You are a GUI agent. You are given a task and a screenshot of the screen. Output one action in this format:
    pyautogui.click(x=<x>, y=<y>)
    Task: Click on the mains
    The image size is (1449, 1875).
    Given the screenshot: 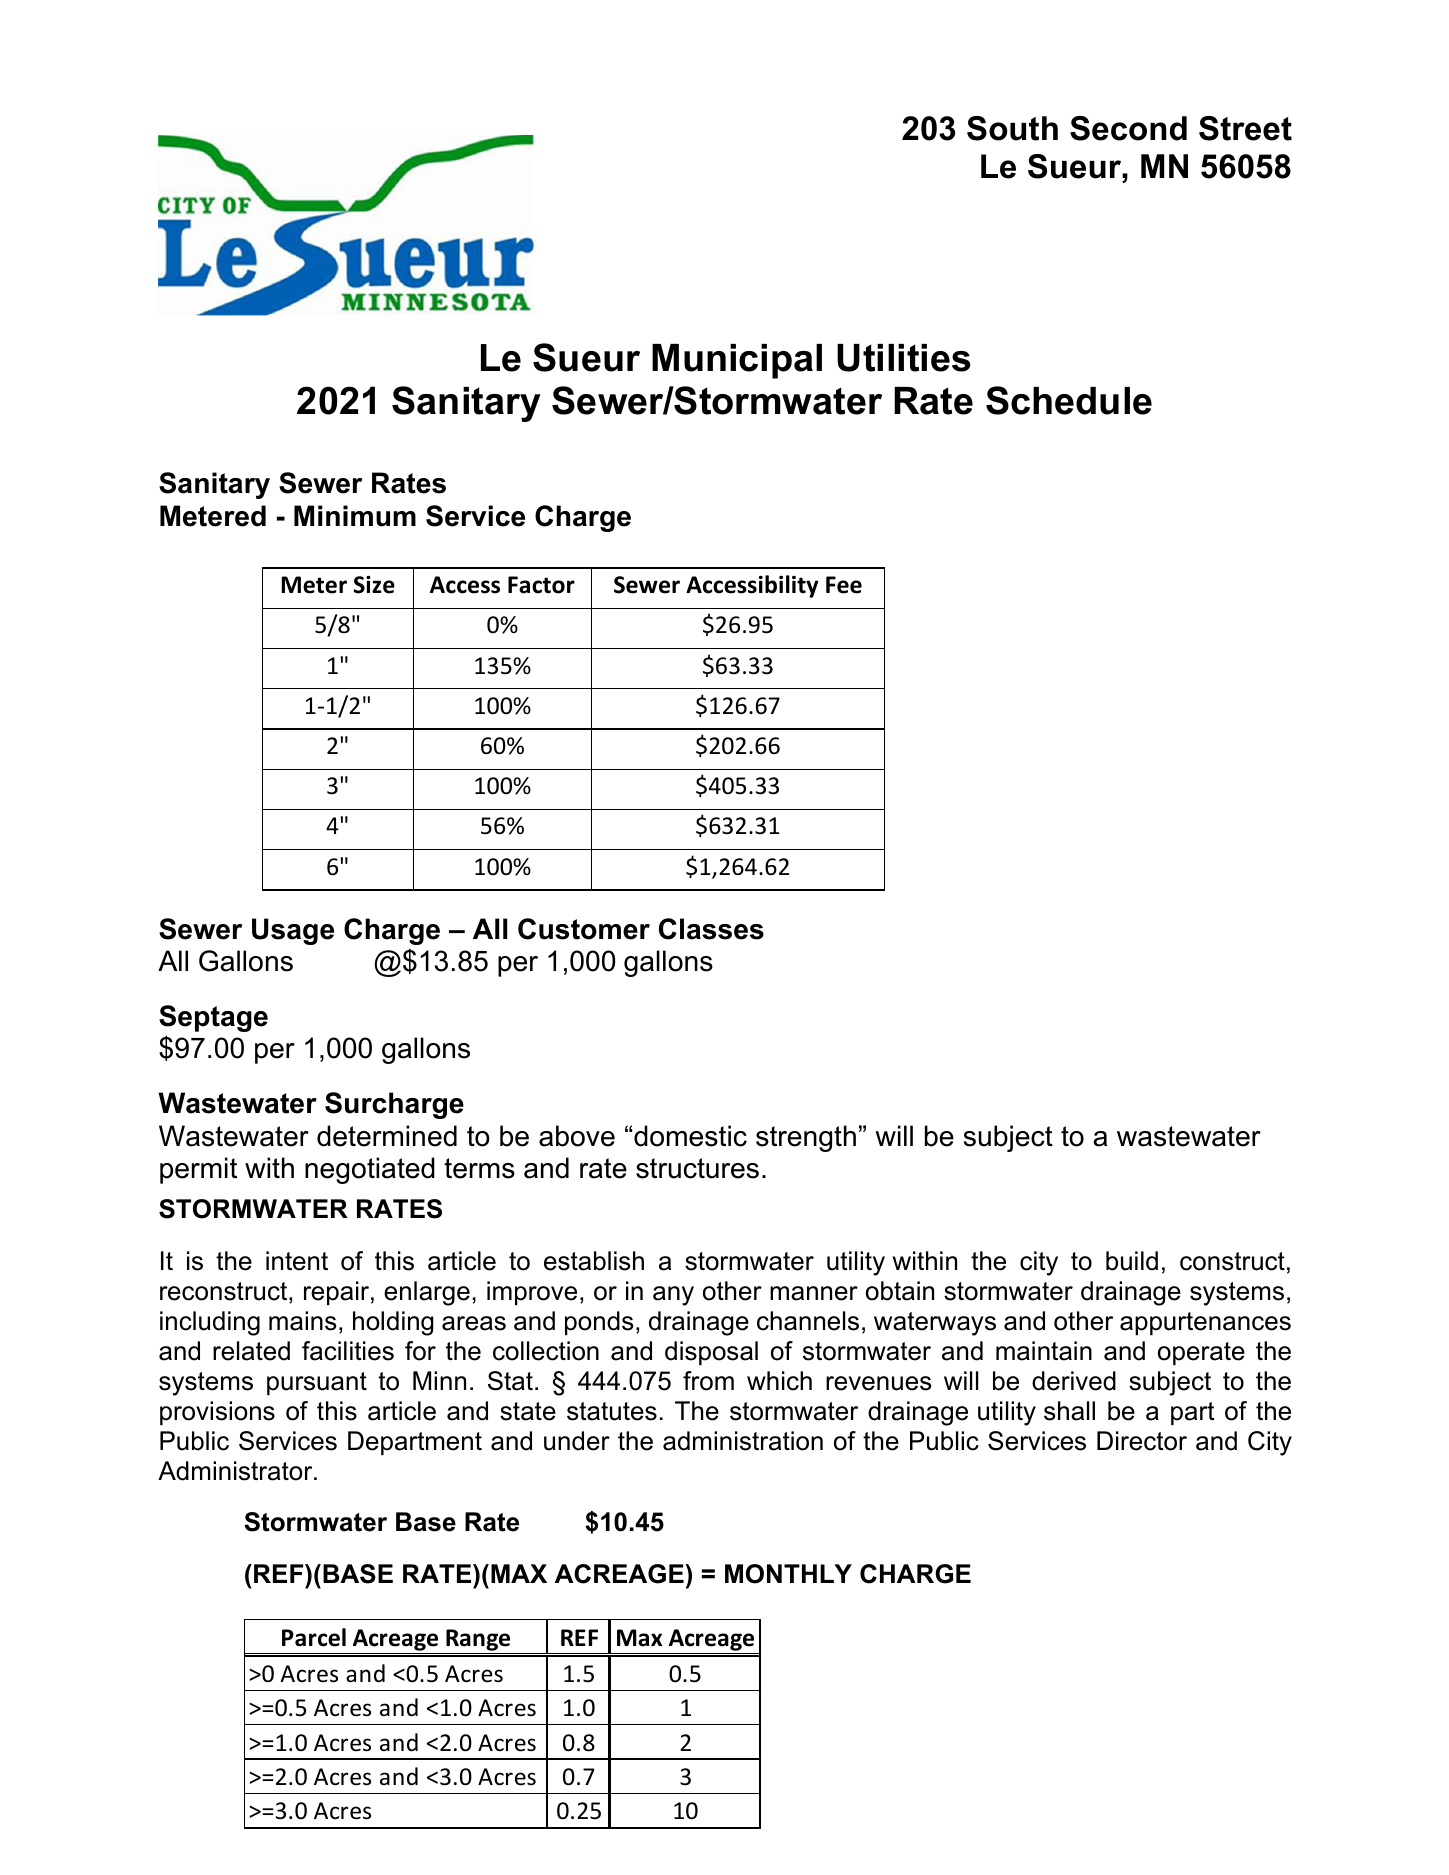 What is the action you would take?
    pyautogui.click(x=302, y=1321)
